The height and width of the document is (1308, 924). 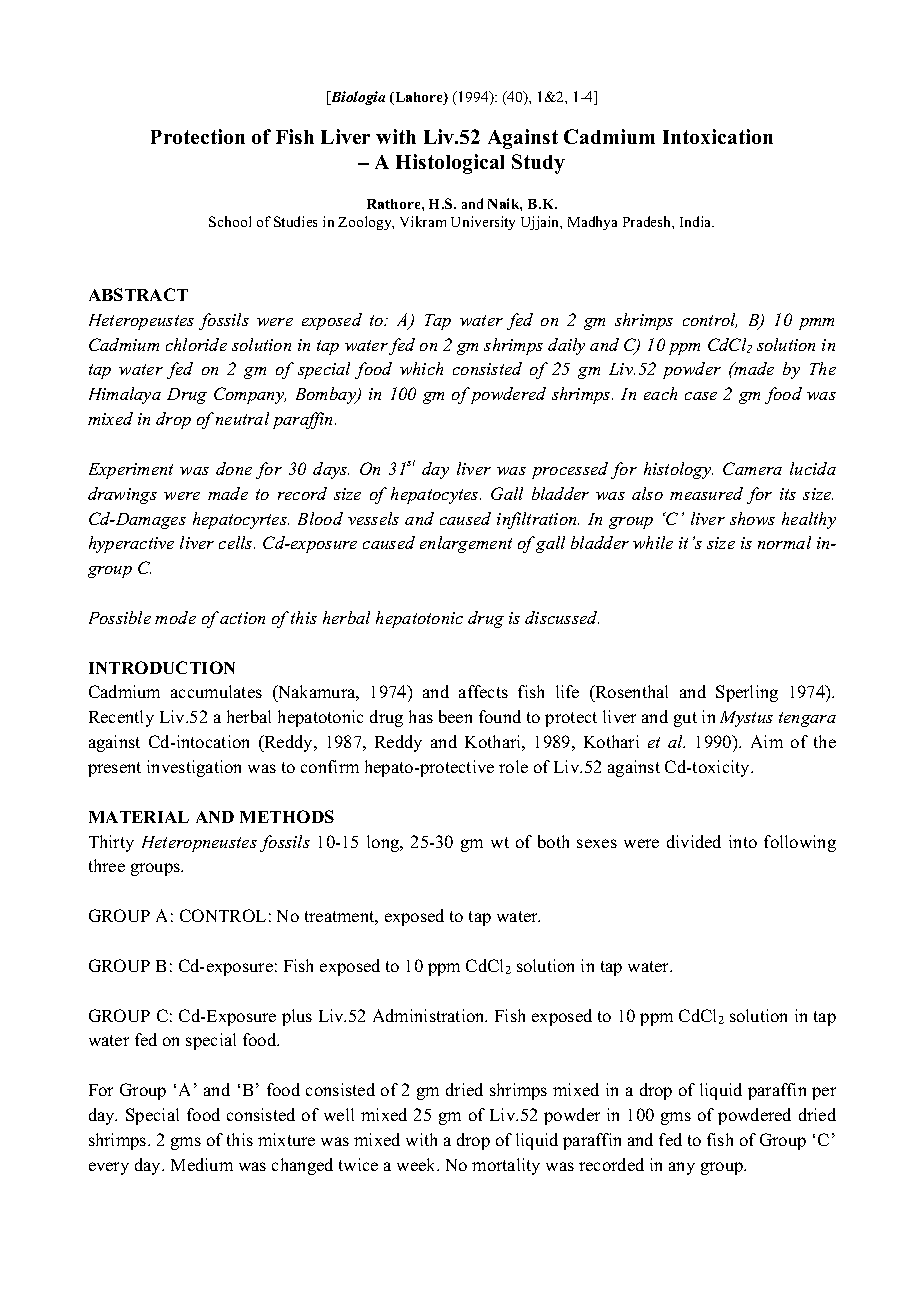 What do you see at coordinates (697, 221) in the document?
I see `India` at bounding box center [697, 221].
